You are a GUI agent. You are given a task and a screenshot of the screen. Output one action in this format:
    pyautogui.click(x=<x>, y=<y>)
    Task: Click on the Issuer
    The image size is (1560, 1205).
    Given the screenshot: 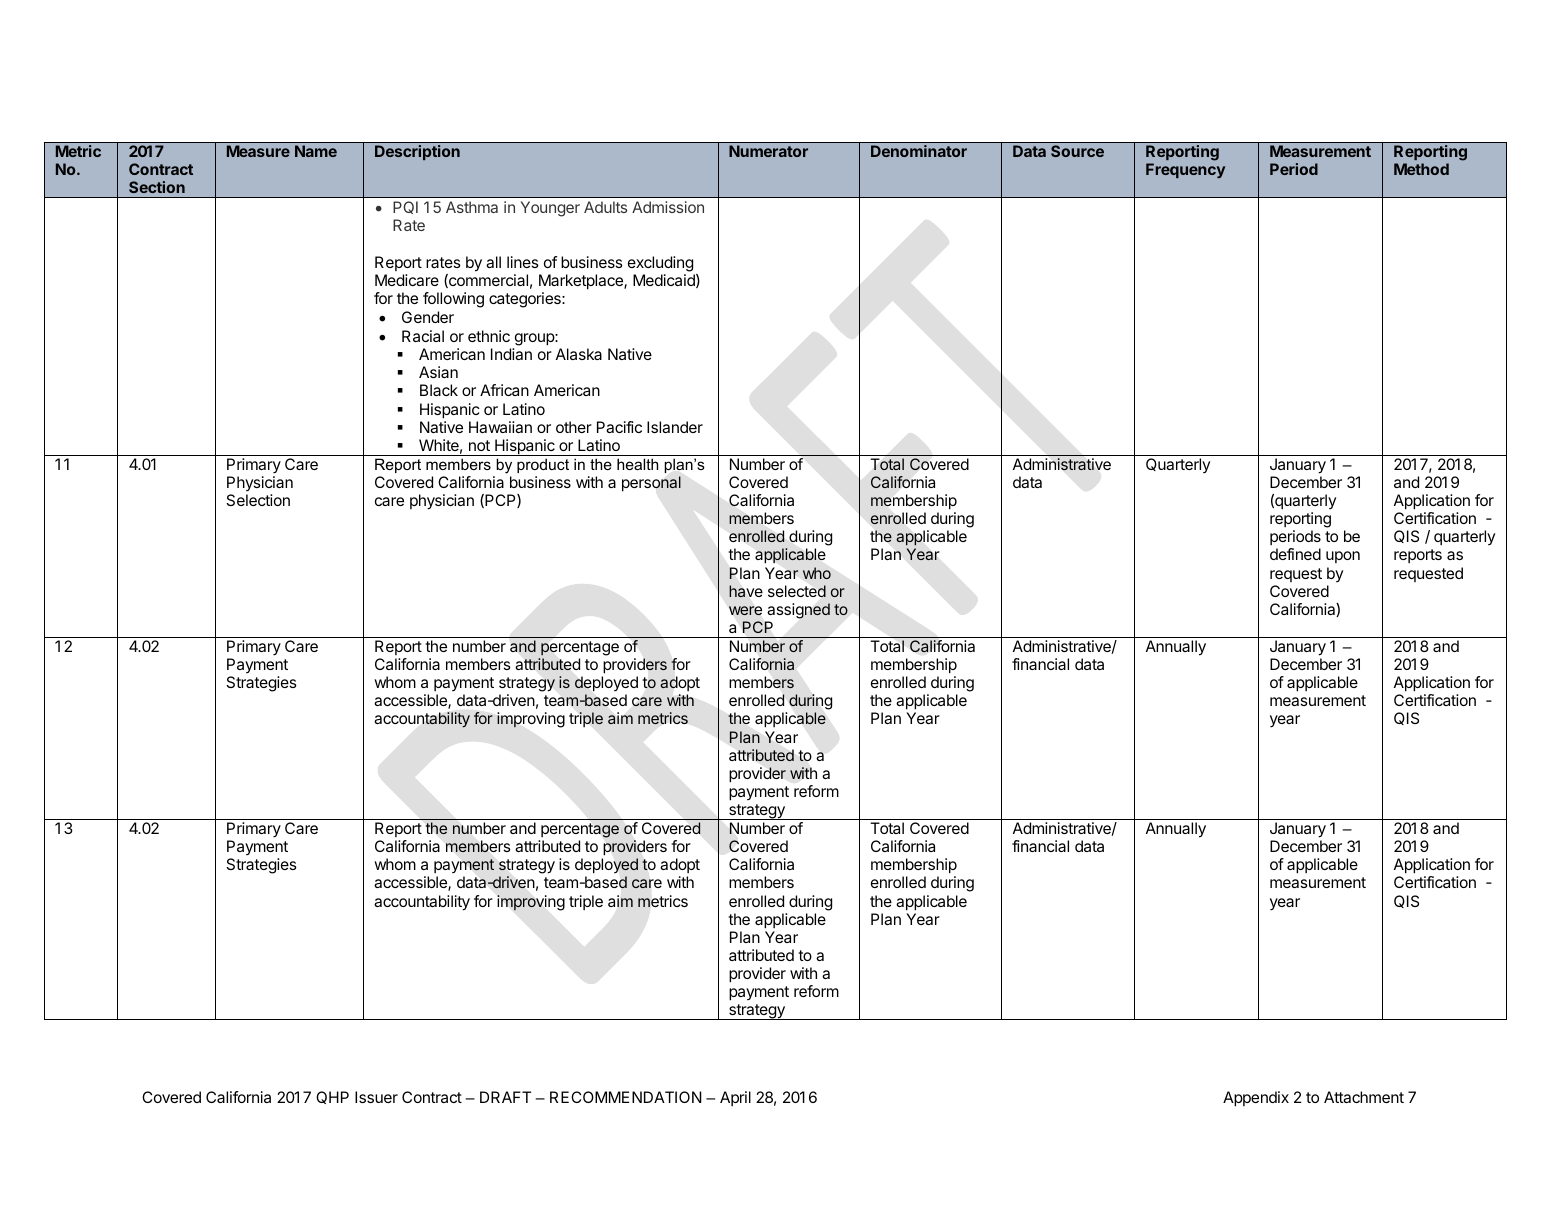 What is the action you would take?
    pyautogui.click(x=376, y=1097)
